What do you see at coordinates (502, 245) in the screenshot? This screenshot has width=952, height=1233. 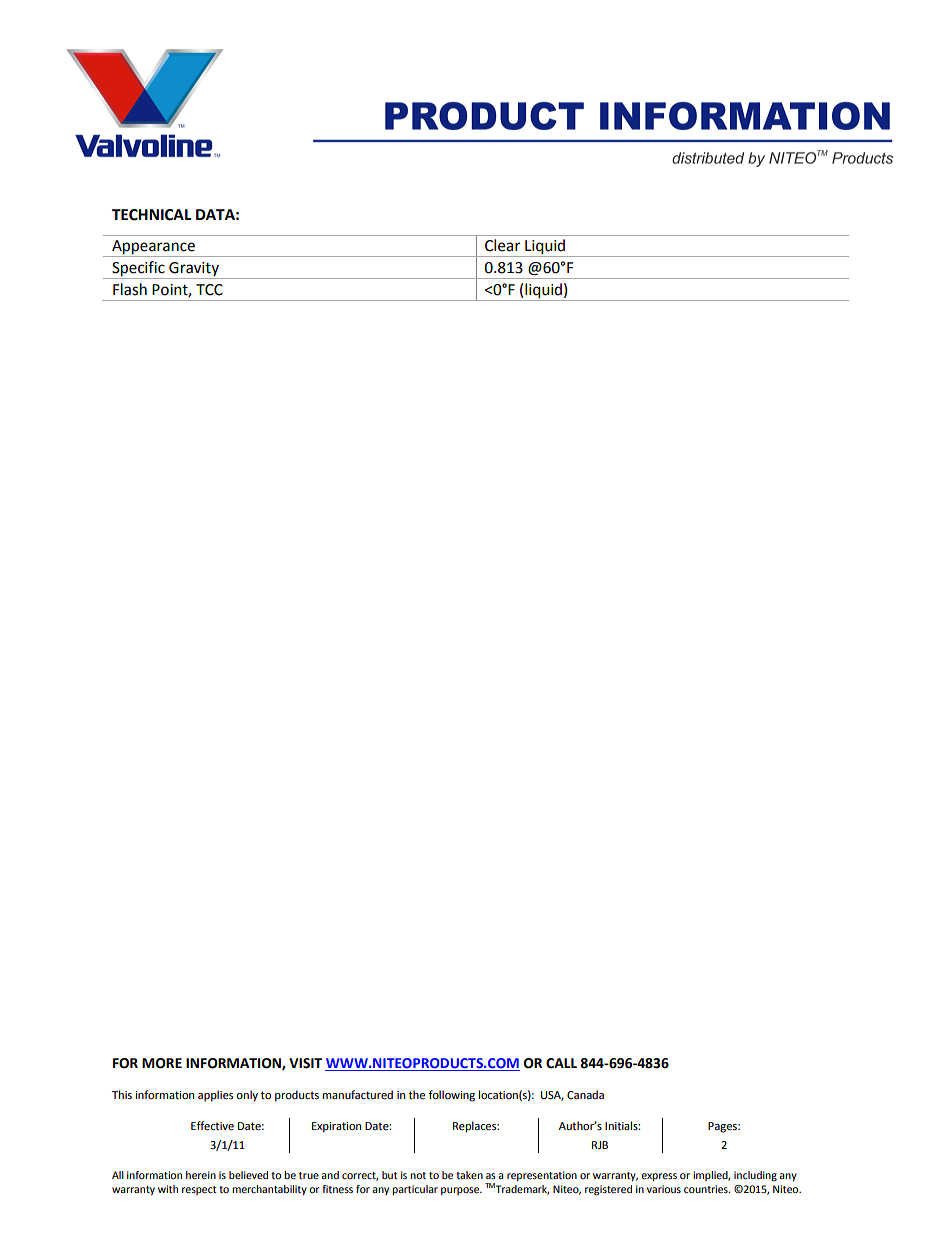 I see `Clear` at bounding box center [502, 245].
